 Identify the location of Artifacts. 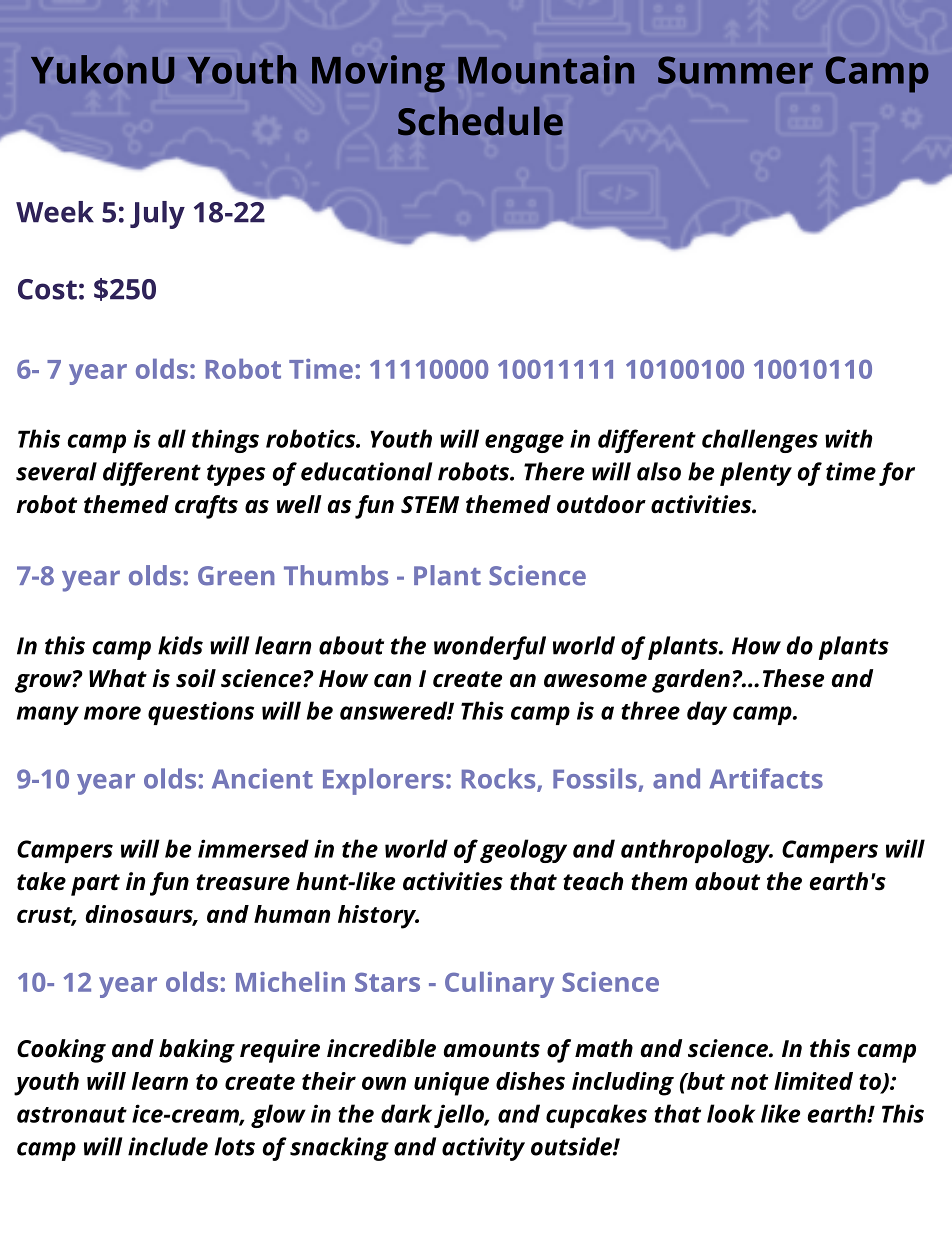
(766, 778).
